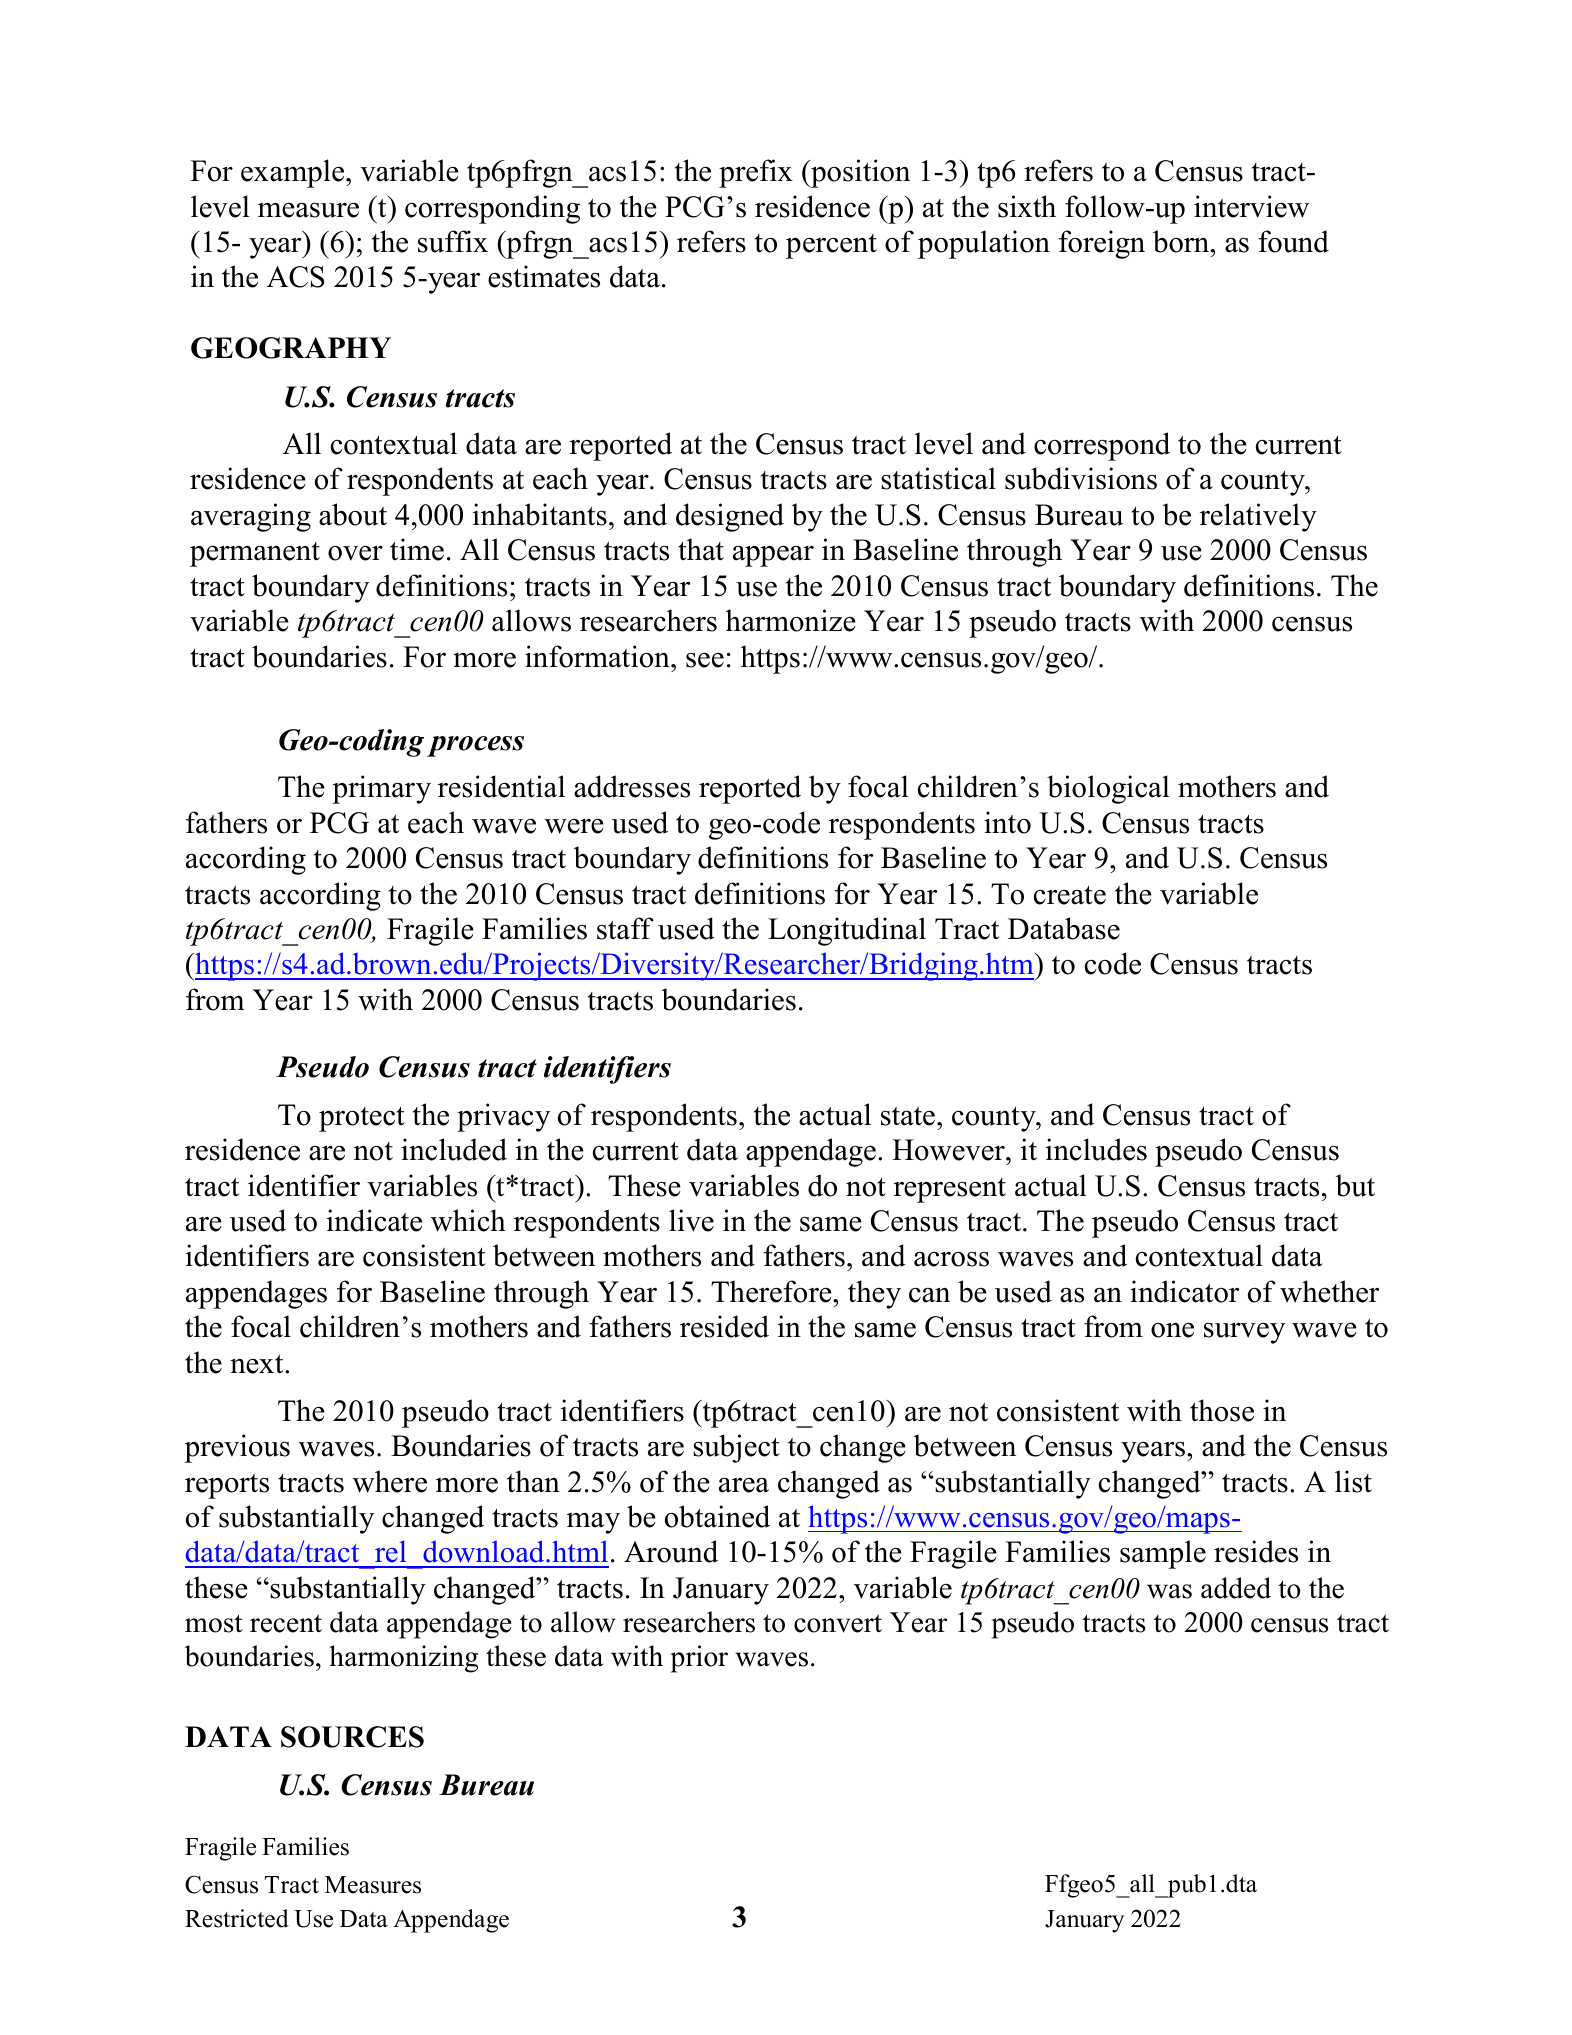 The image size is (1572, 2035). Describe the element at coordinates (831, 246) in the page. I see `percent` at that location.
